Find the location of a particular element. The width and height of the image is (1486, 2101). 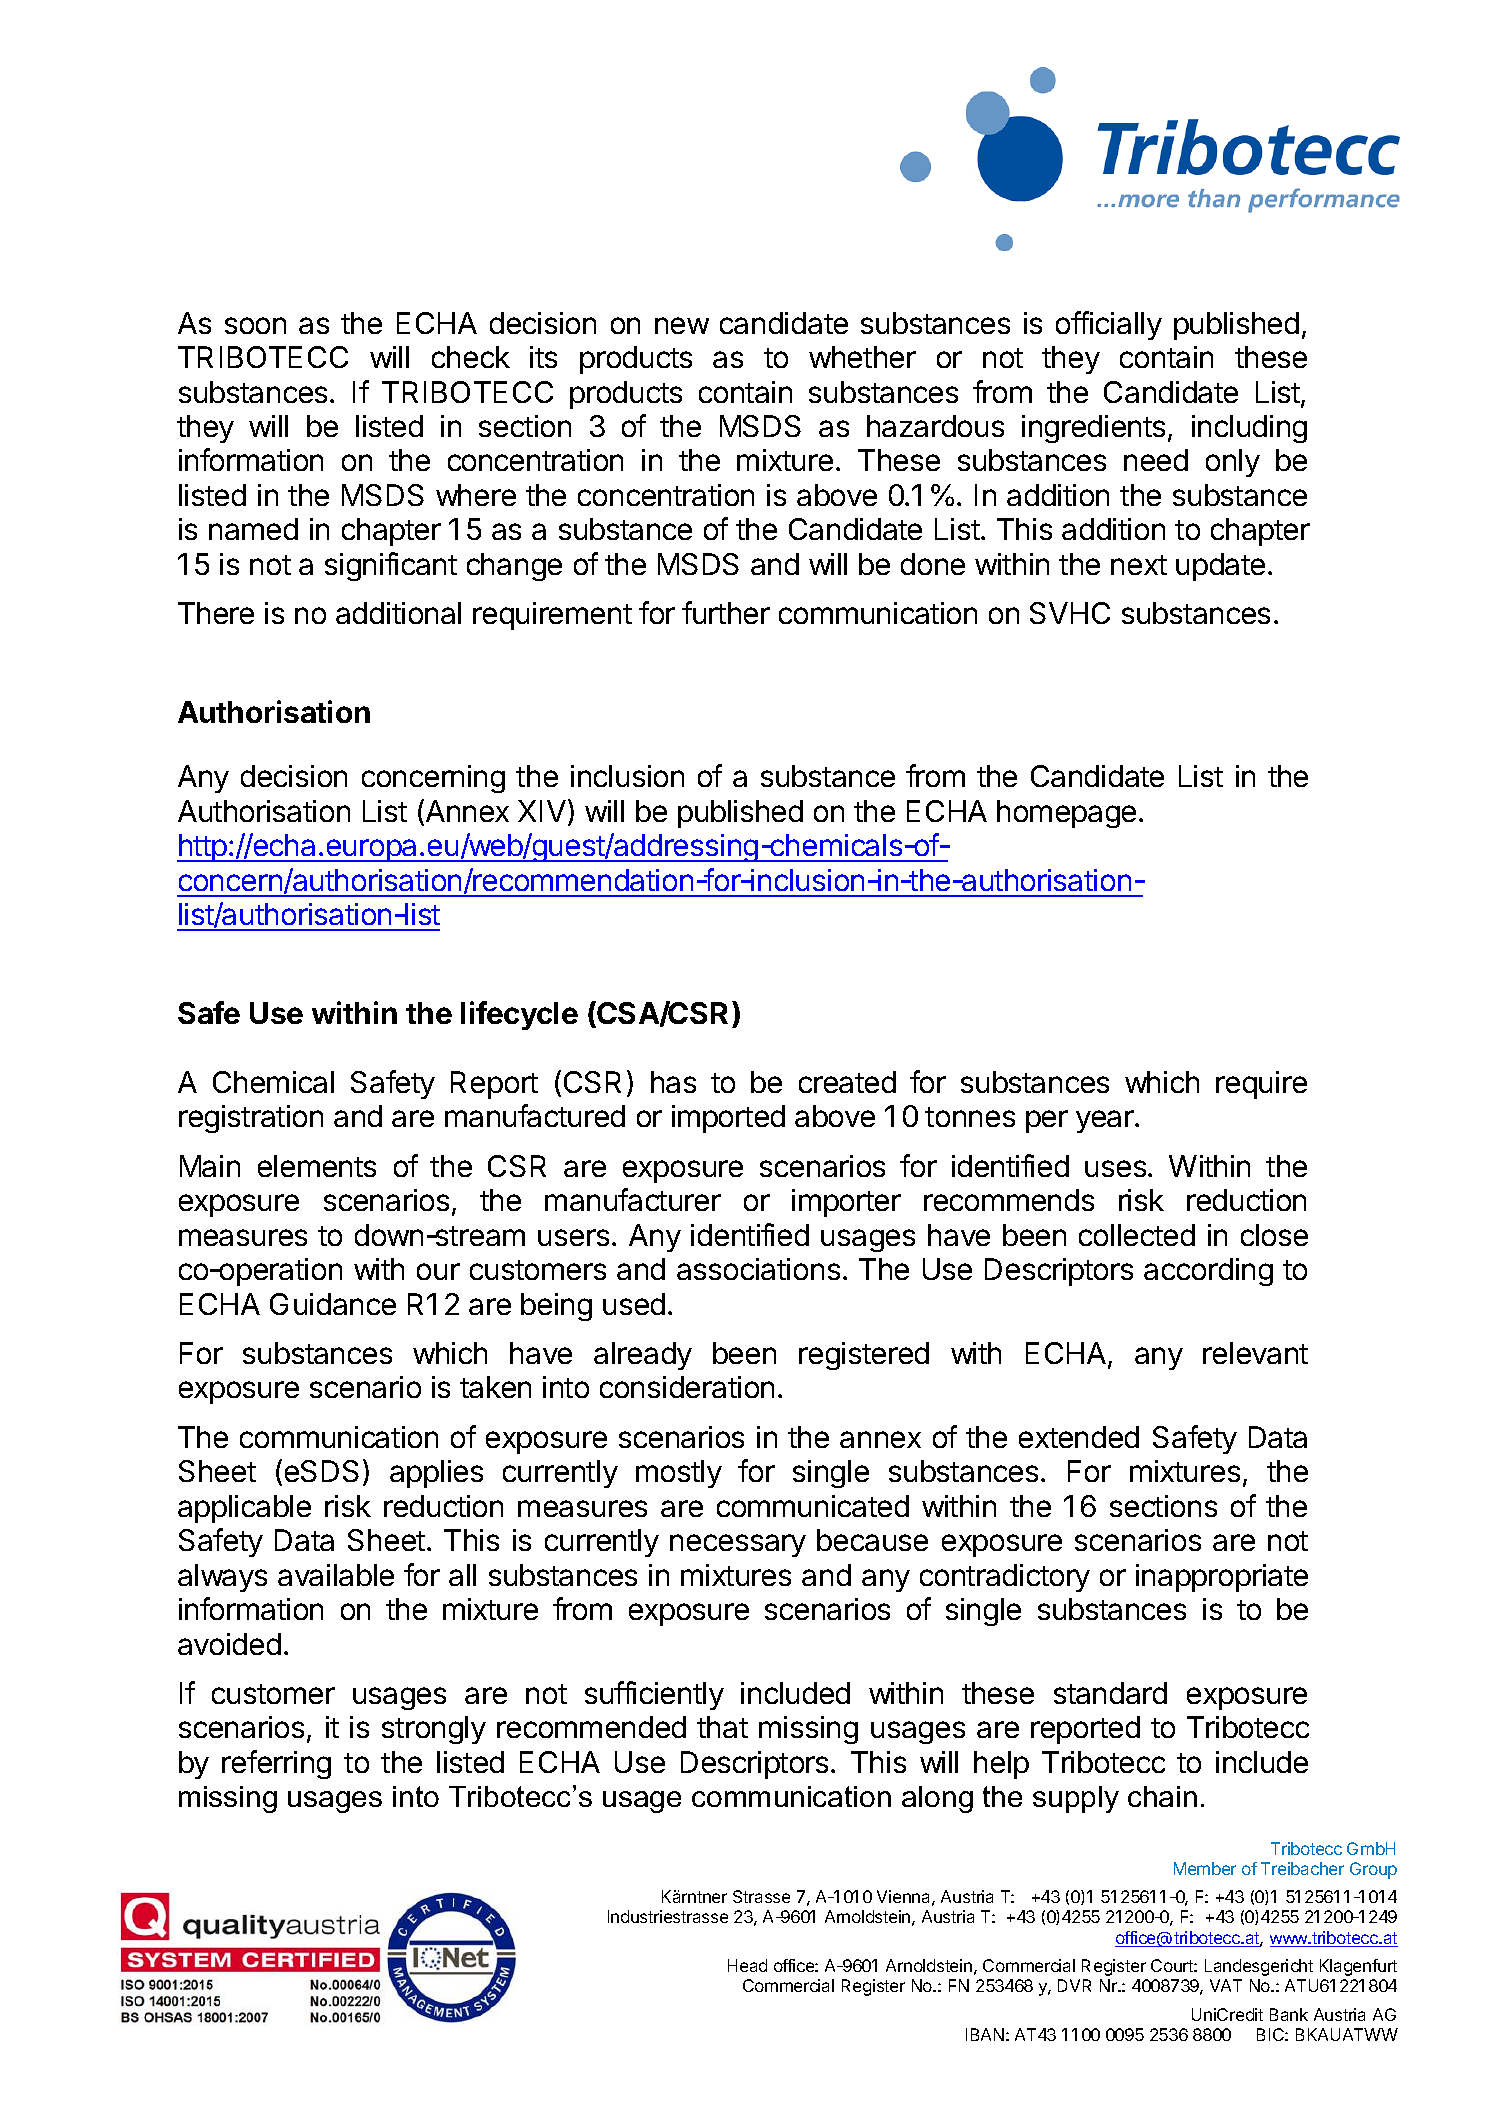

elements is located at coordinates (317, 1166).
